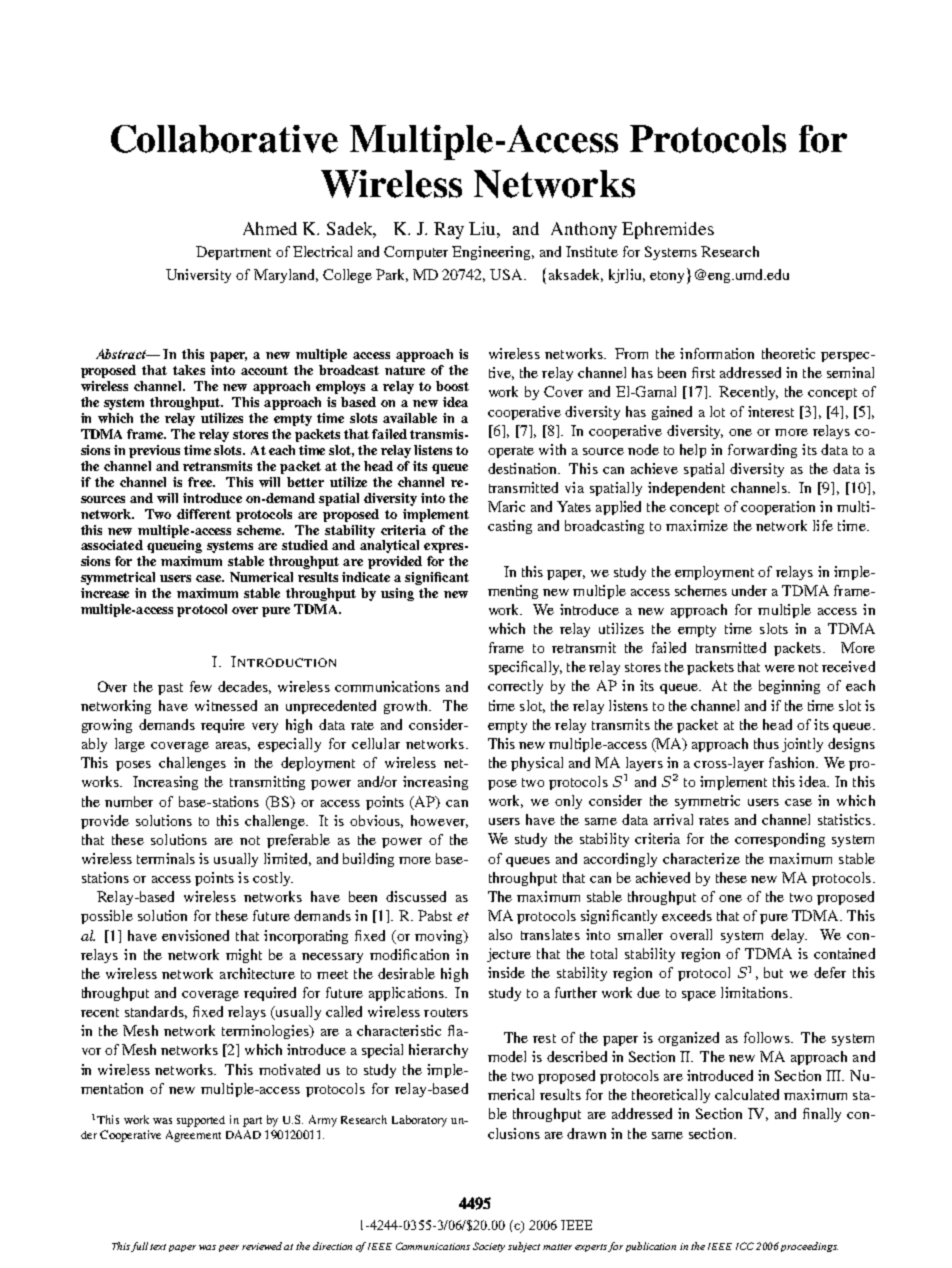  I want to click on University, so click(198, 276).
